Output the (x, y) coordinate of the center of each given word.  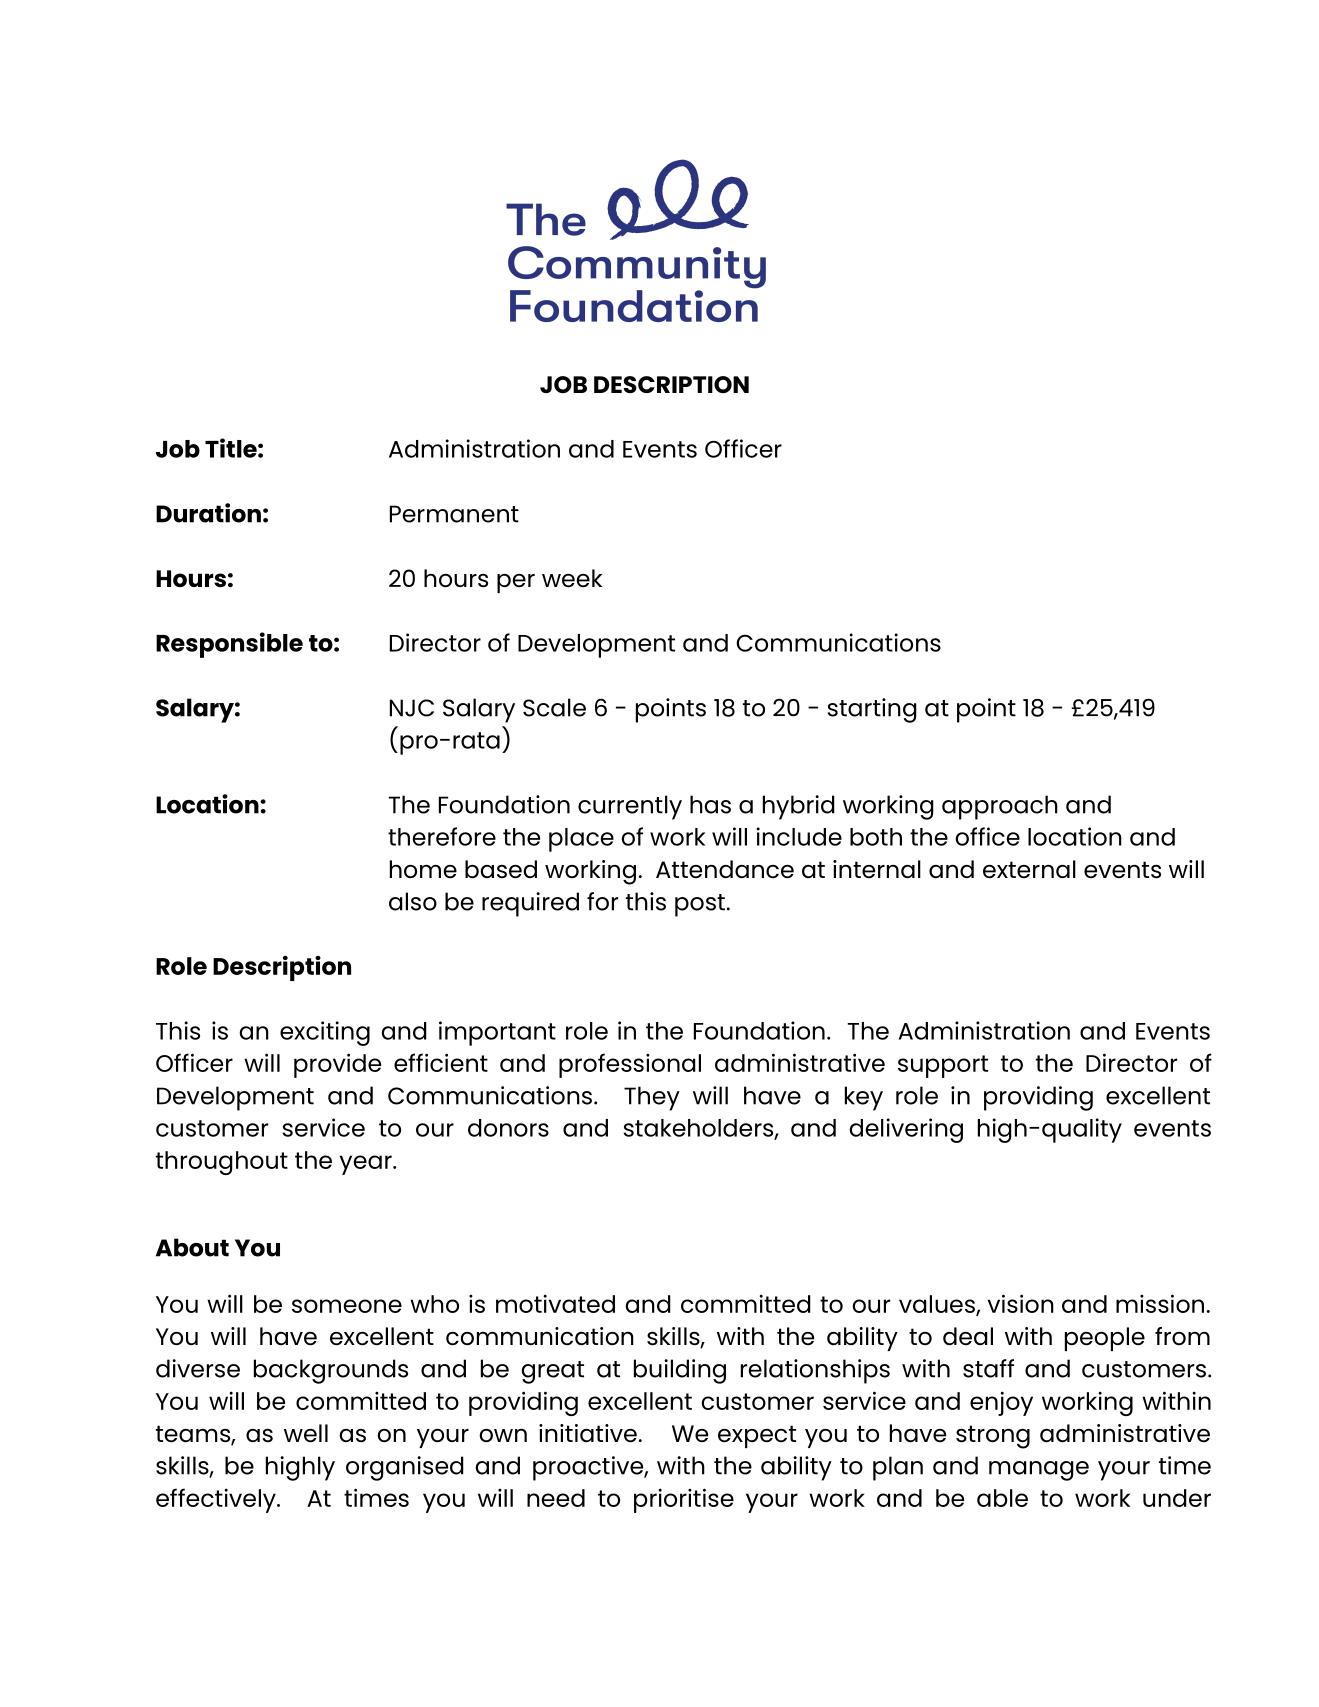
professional (630, 1065)
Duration (208, 513)
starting (872, 710)
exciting (325, 1033)
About (192, 1247)
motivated (555, 1303)
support (943, 1066)
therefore (442, 836)
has (710, 804)
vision (1021, 1303)
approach (1000, 807)
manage (1039, 1471)
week (572, 578)
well (306, 1433)
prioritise (684, 1500)
